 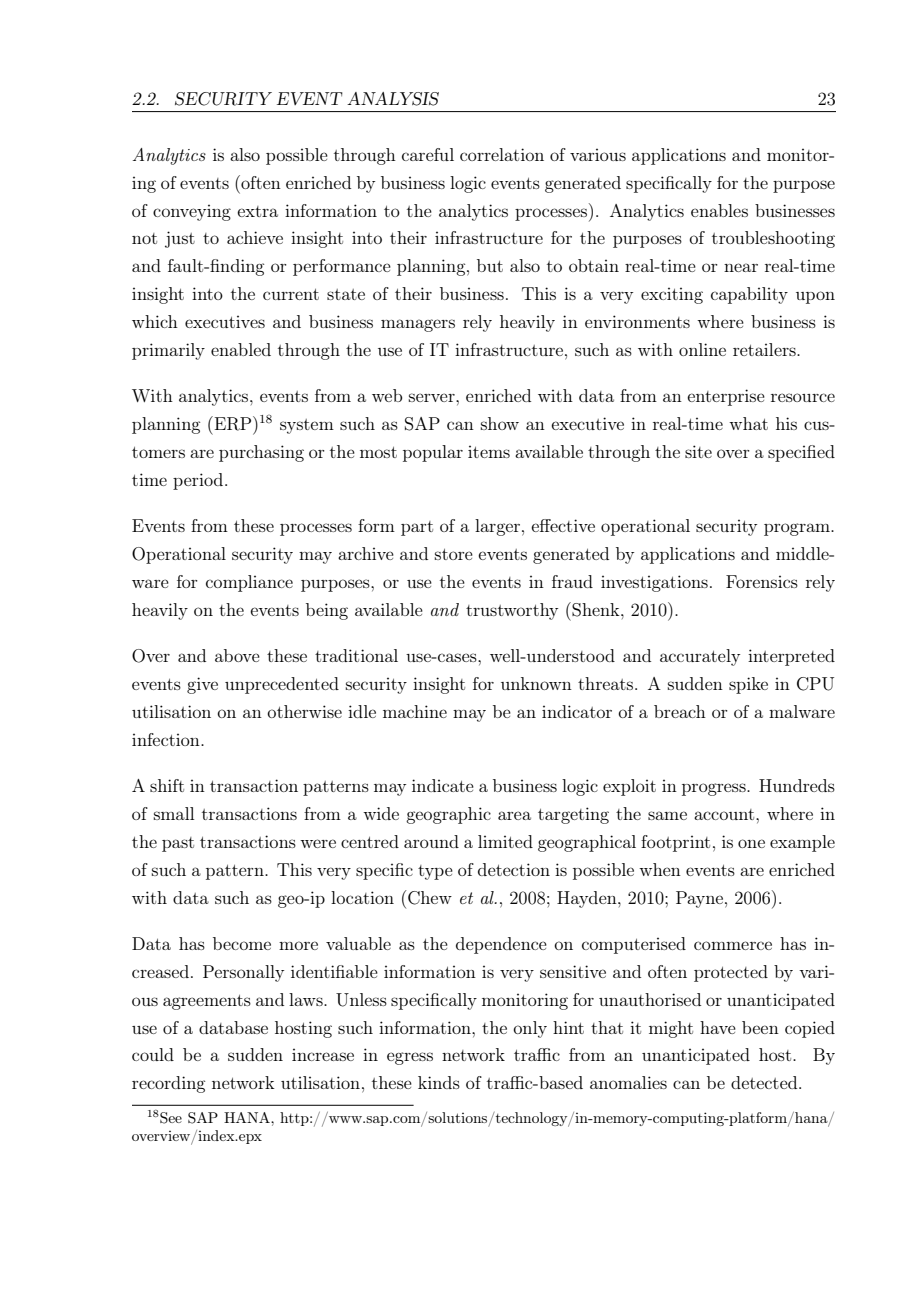 I want to click on enables, so click(x=719, y=210).
